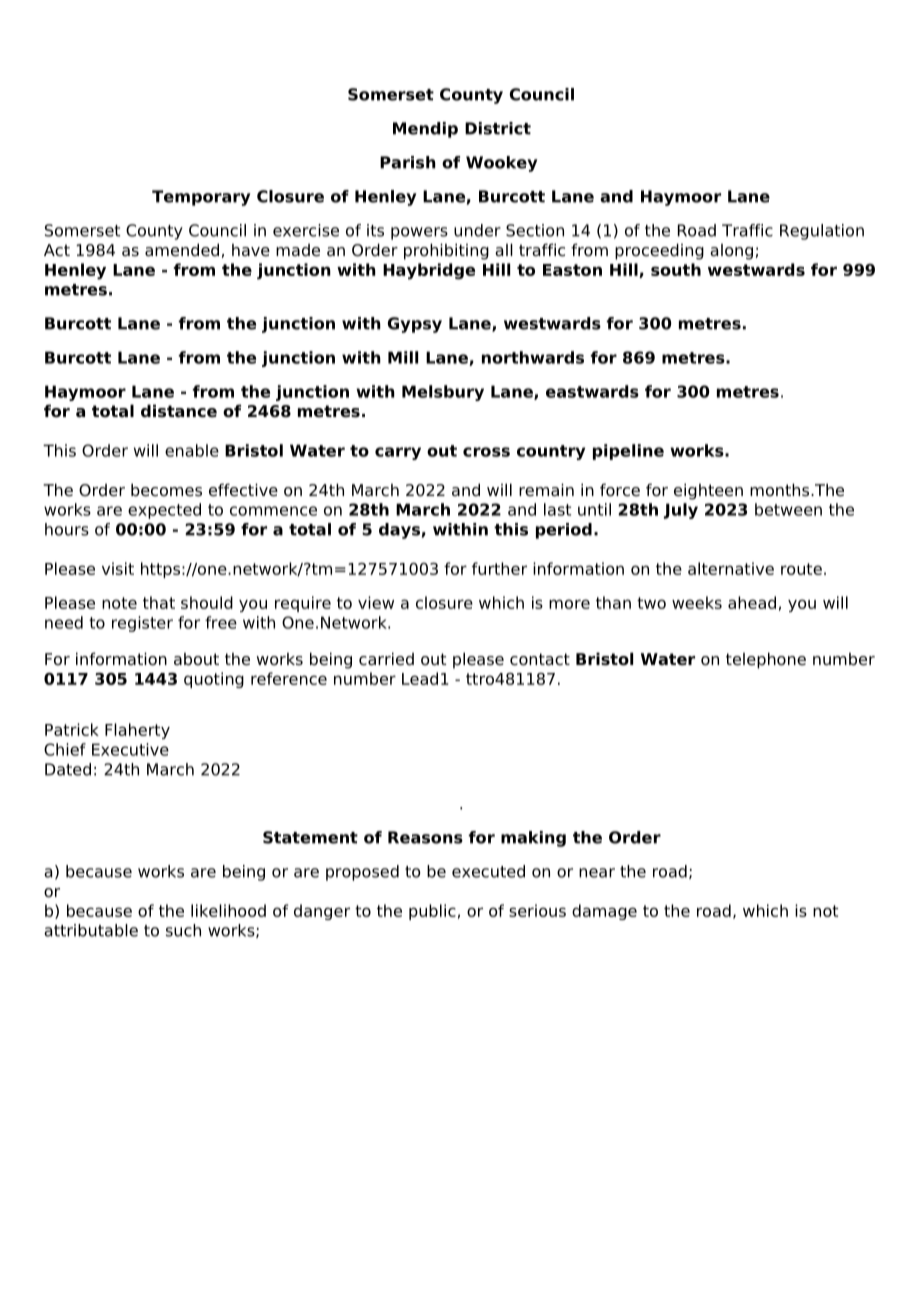 Image resolution: width=924 pixels, height=1308 pixels. Describe the element at coordinates (183, 930) in the screenshot. I see `such` at that location.
